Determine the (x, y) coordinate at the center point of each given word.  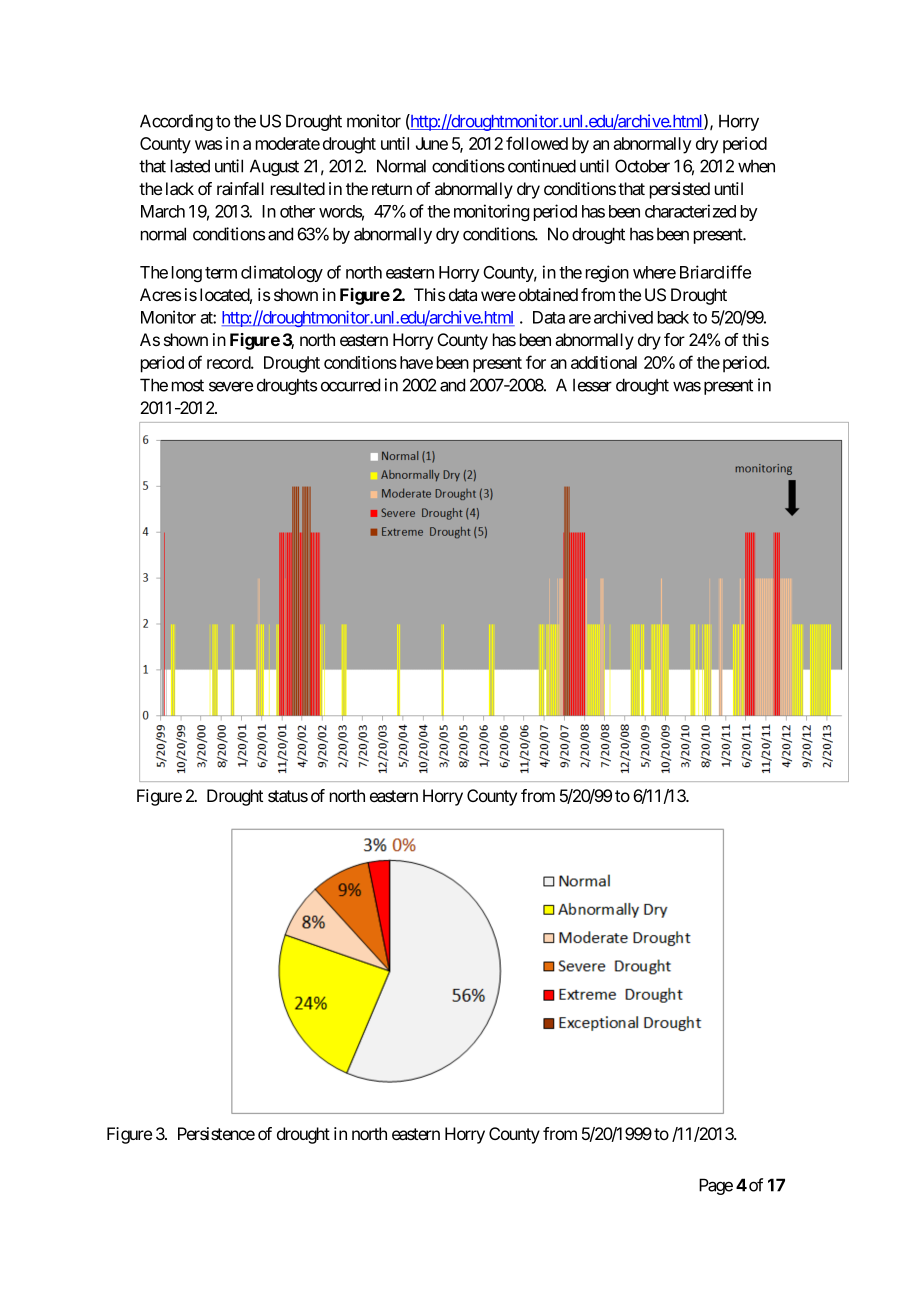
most (188, 385)
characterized (690, 211)
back (673, 317)
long (187, 274)
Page (716, 1186)
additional (604, 362)
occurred (350, 385)
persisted (680, 190)
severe (231, 386)
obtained (548, 294)
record (229, 362)
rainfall (240, 189)
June (432, 143)
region (607, 273)
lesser (592, 385)
